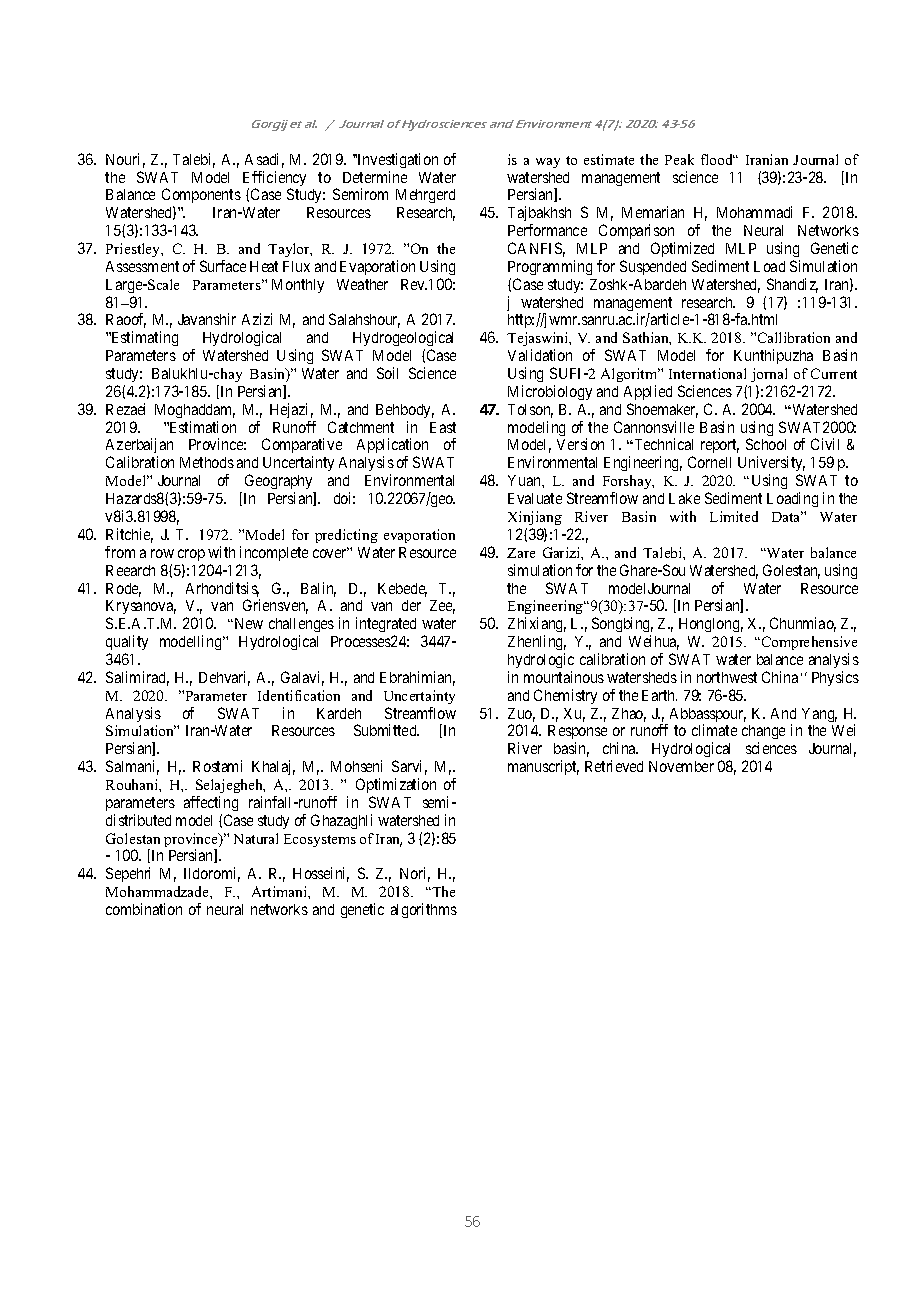  Describe the element at coordinates (143, 338) in the screenshot. I see `Estimating` at that location.
